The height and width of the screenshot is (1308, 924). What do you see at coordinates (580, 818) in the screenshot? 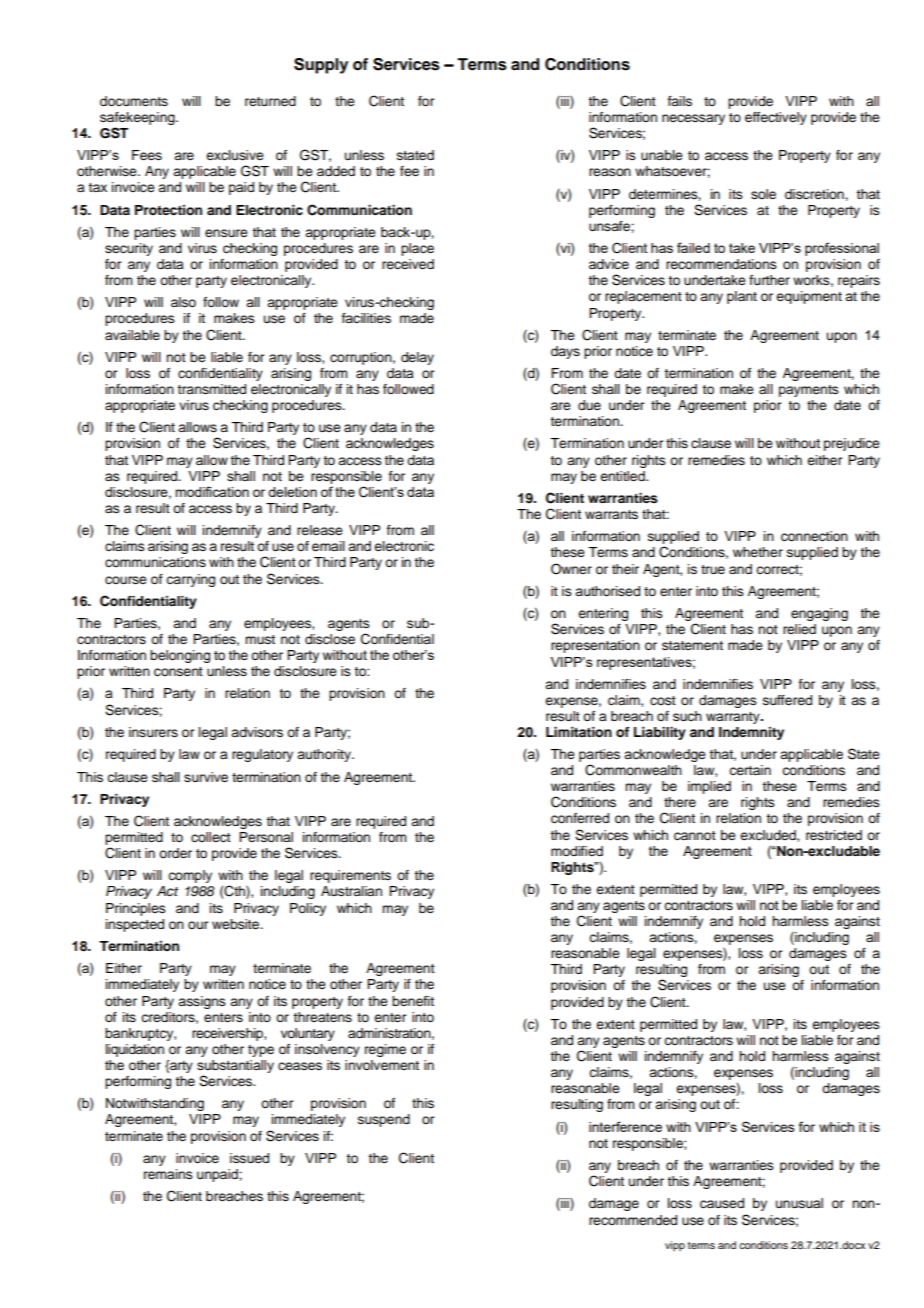
I see `conferred` at bounding box center [580, 818].
